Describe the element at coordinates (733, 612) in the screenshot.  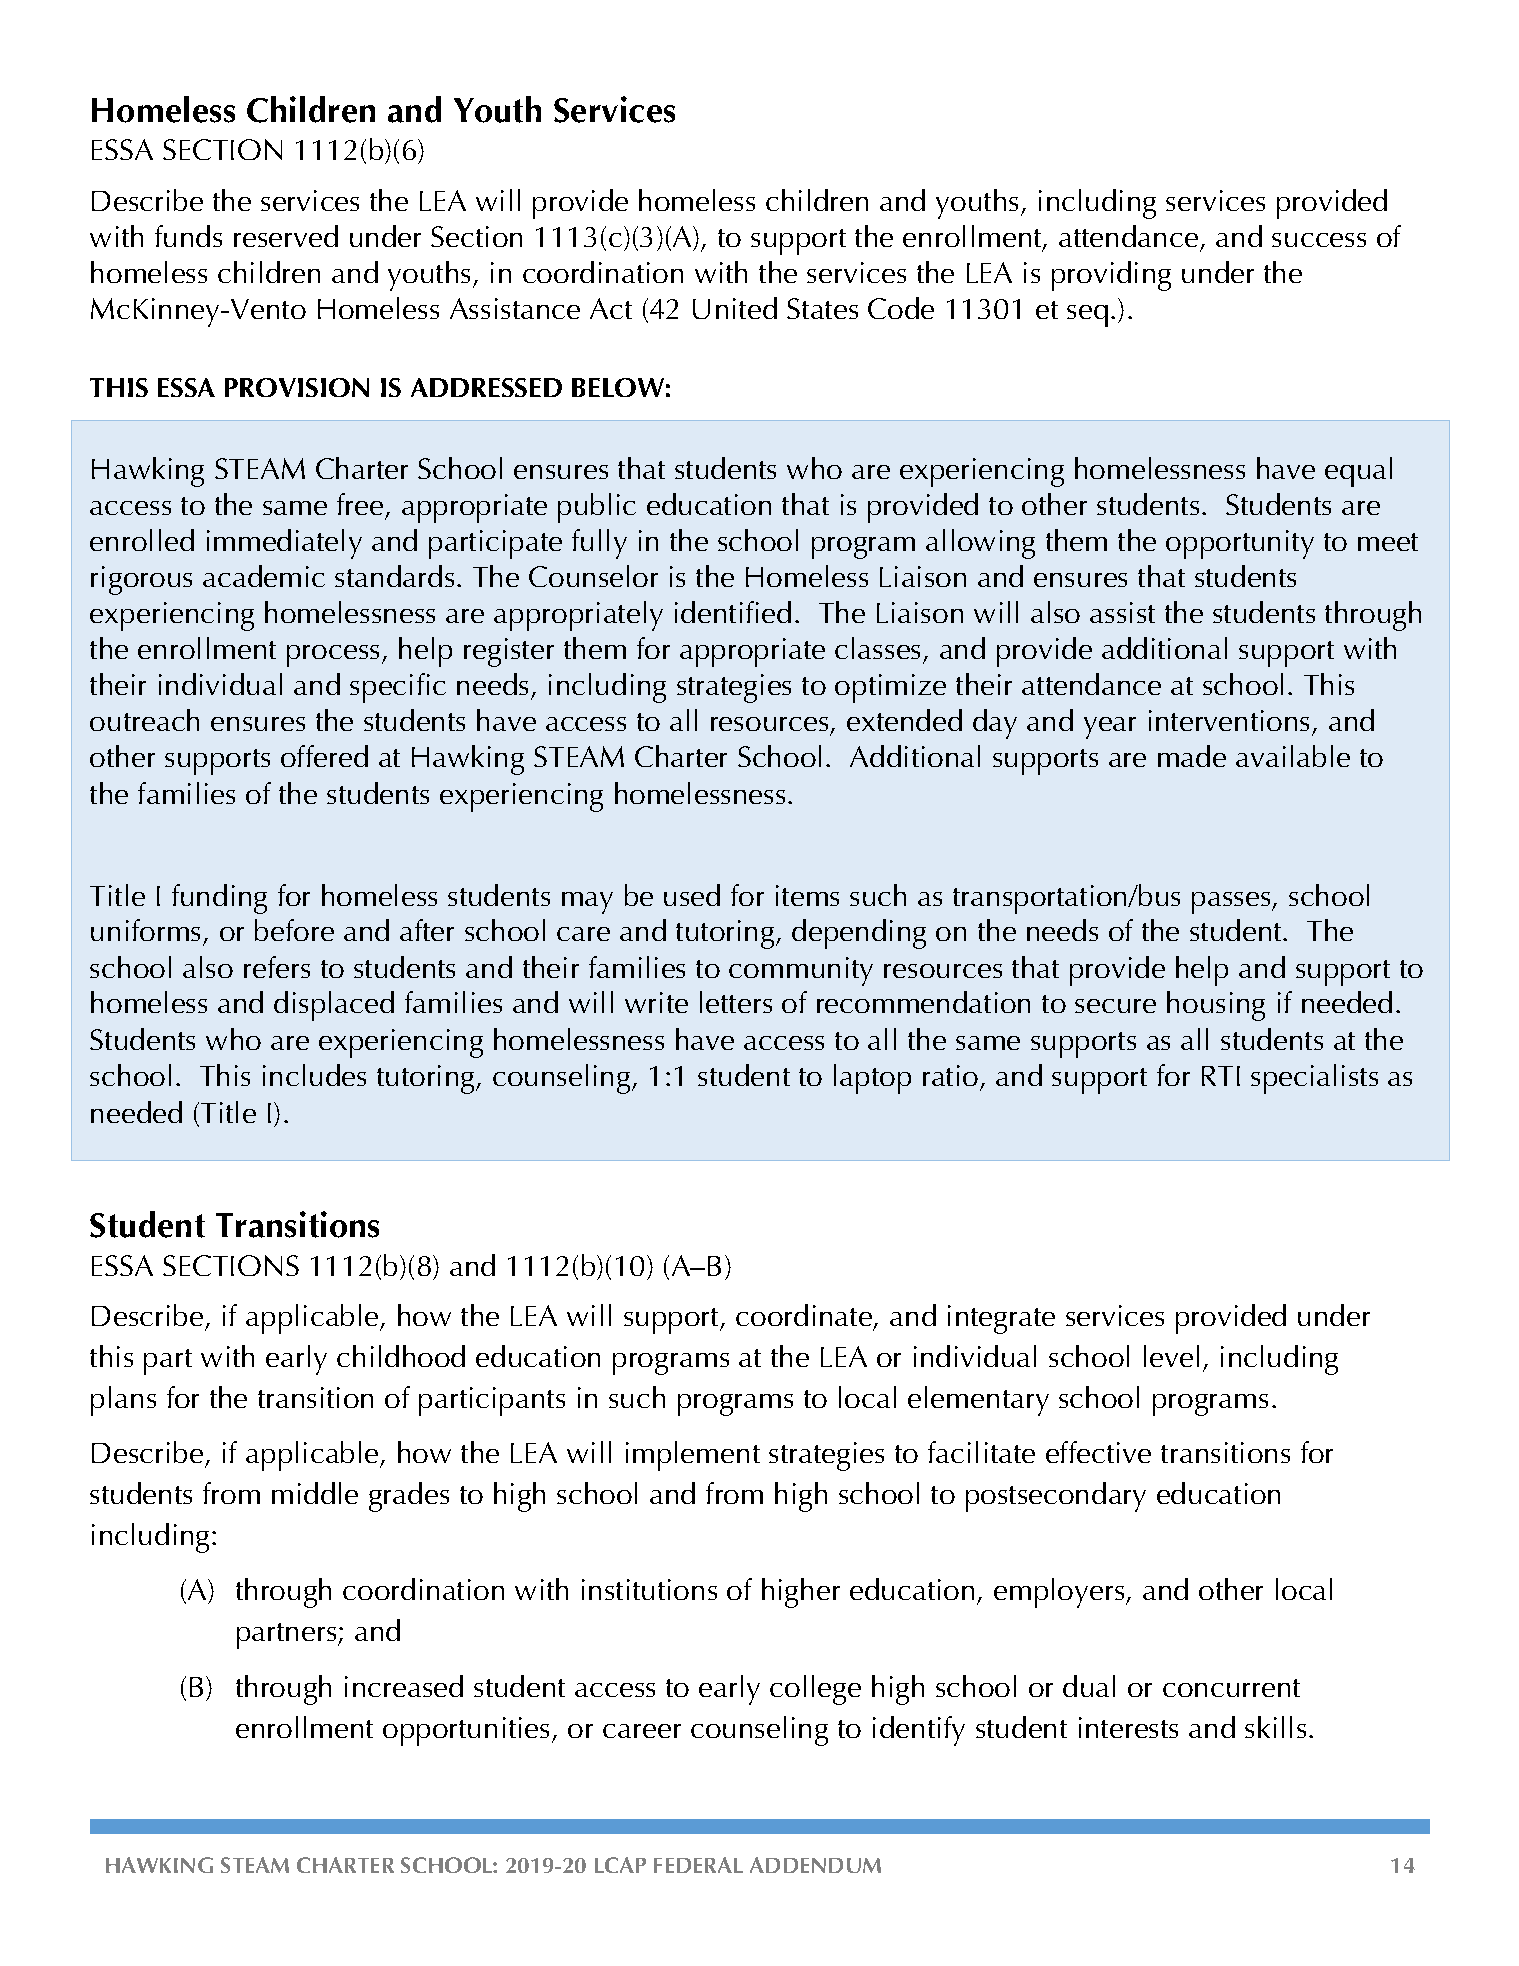
I see `identified` at that location.
